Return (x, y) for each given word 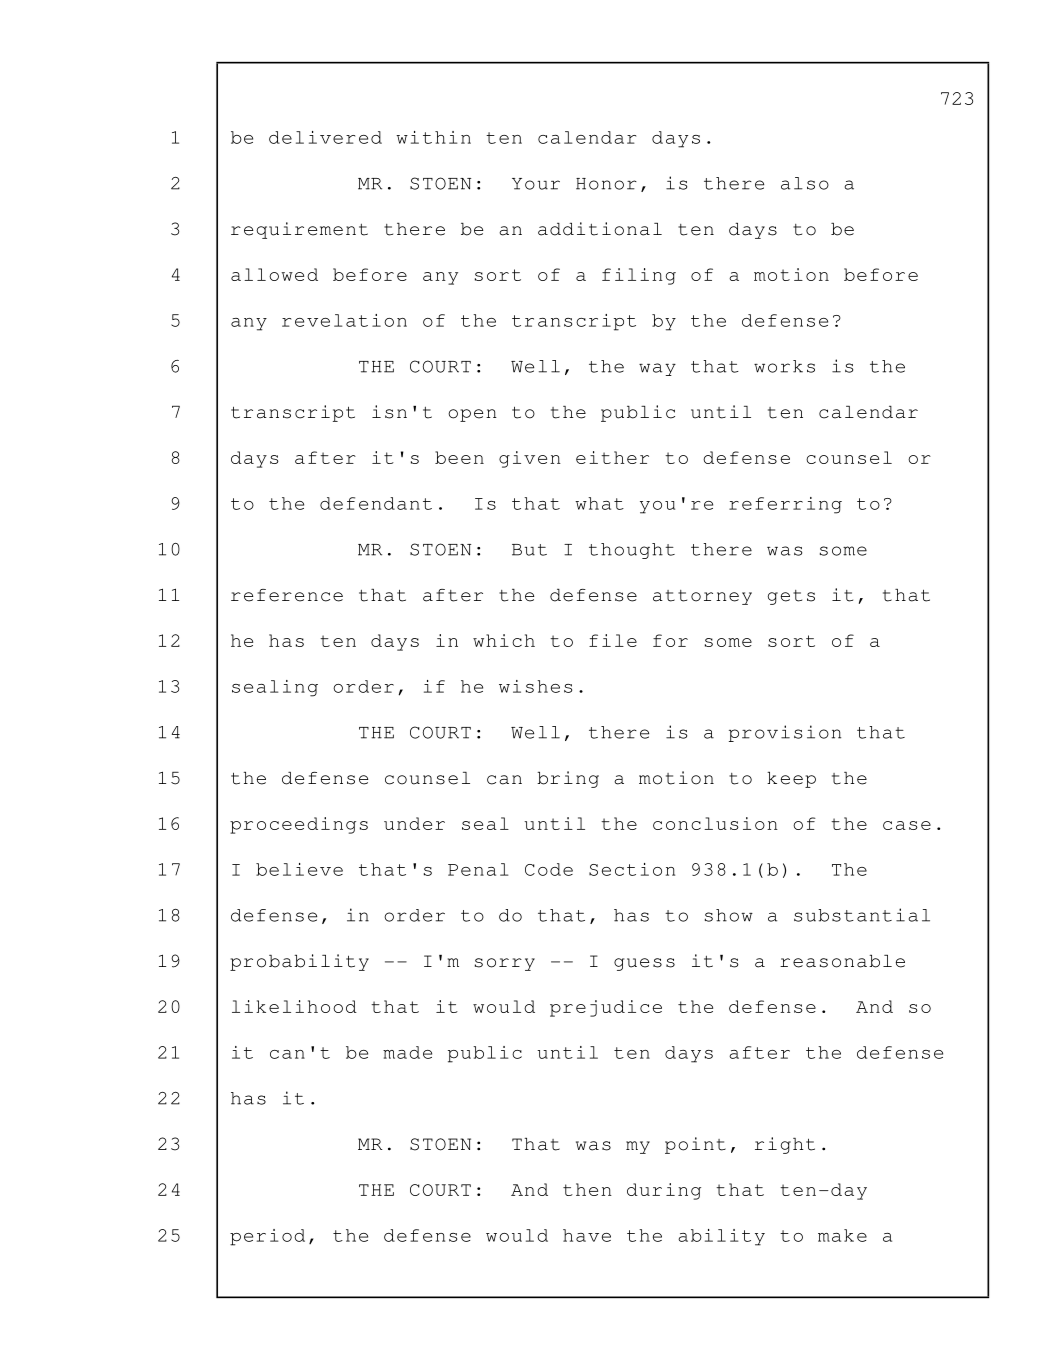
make (842, 1235)
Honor (606, 184)
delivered (325, 137)
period (267, 1237)
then (587, 1189)
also (805, 183)
